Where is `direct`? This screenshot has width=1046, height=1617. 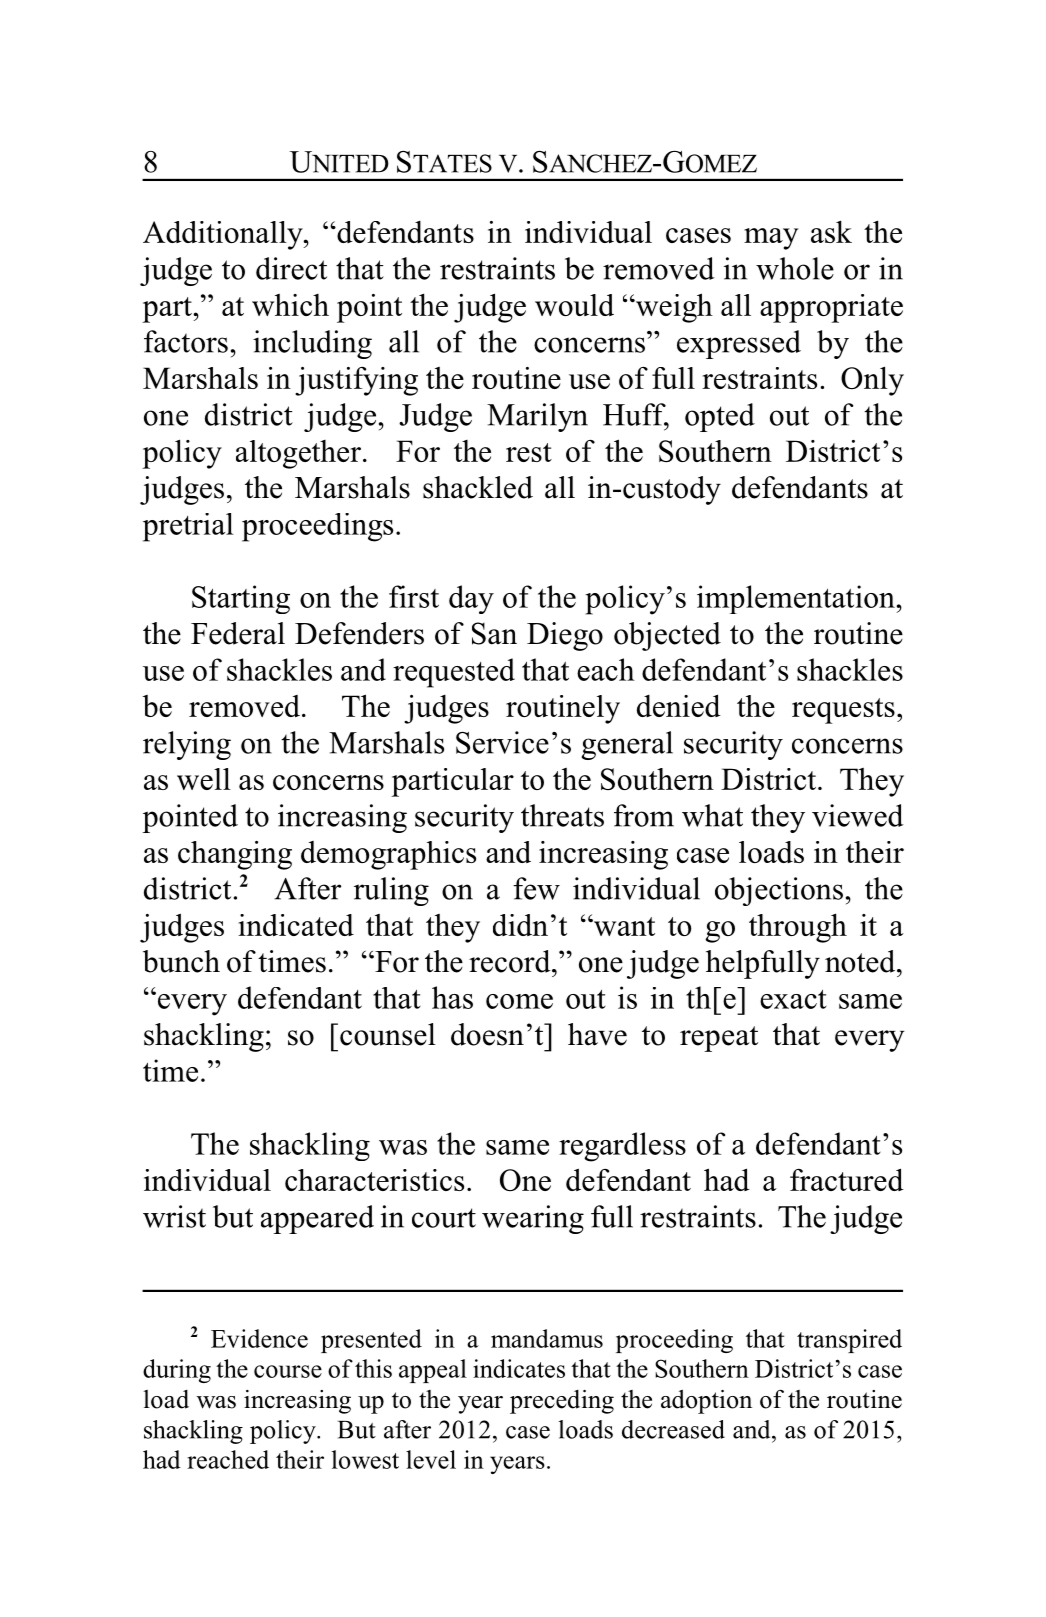
direct is located at coordinates (291, 268).
